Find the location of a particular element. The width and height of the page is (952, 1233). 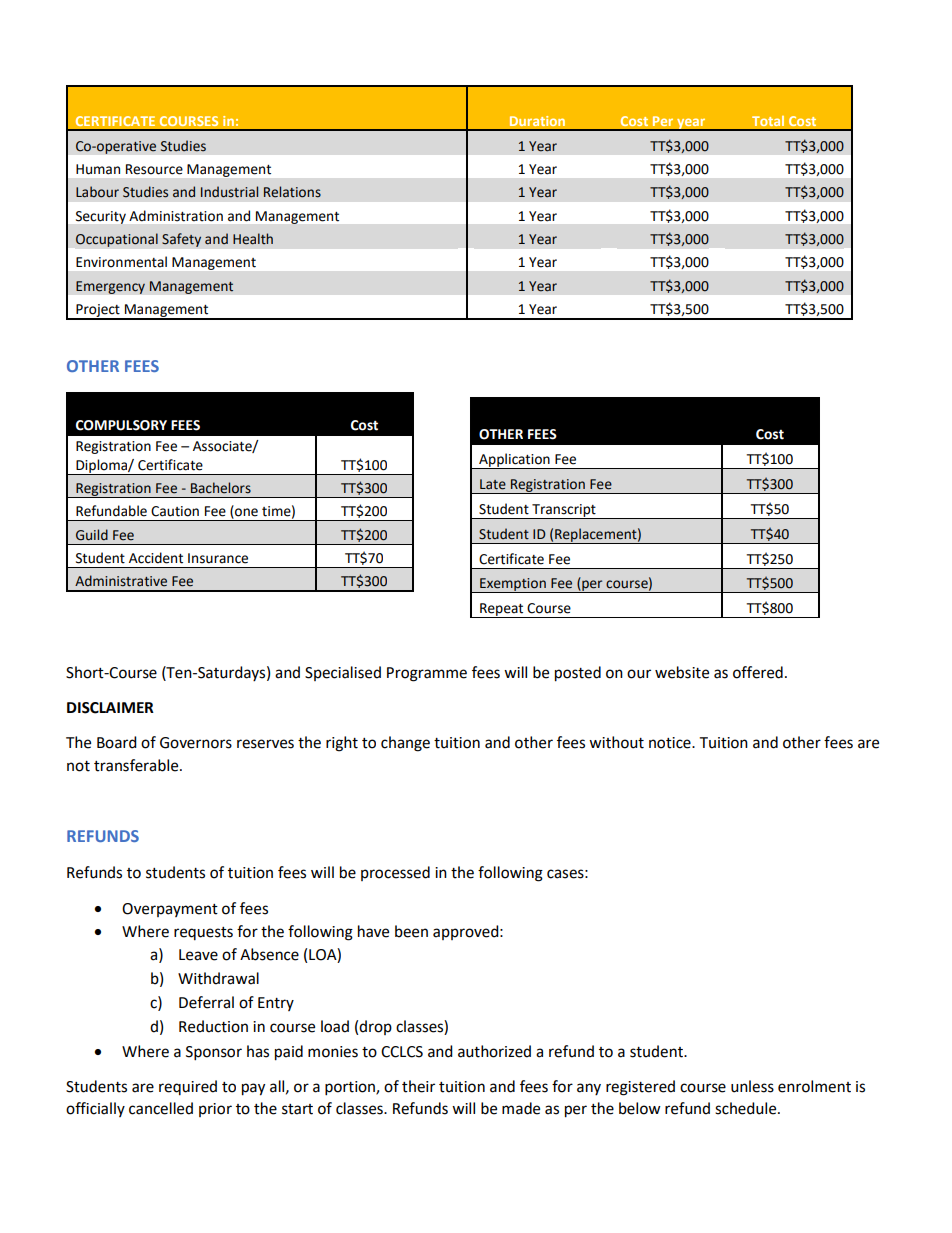

Administrative is located at coordinates (121, 581).
